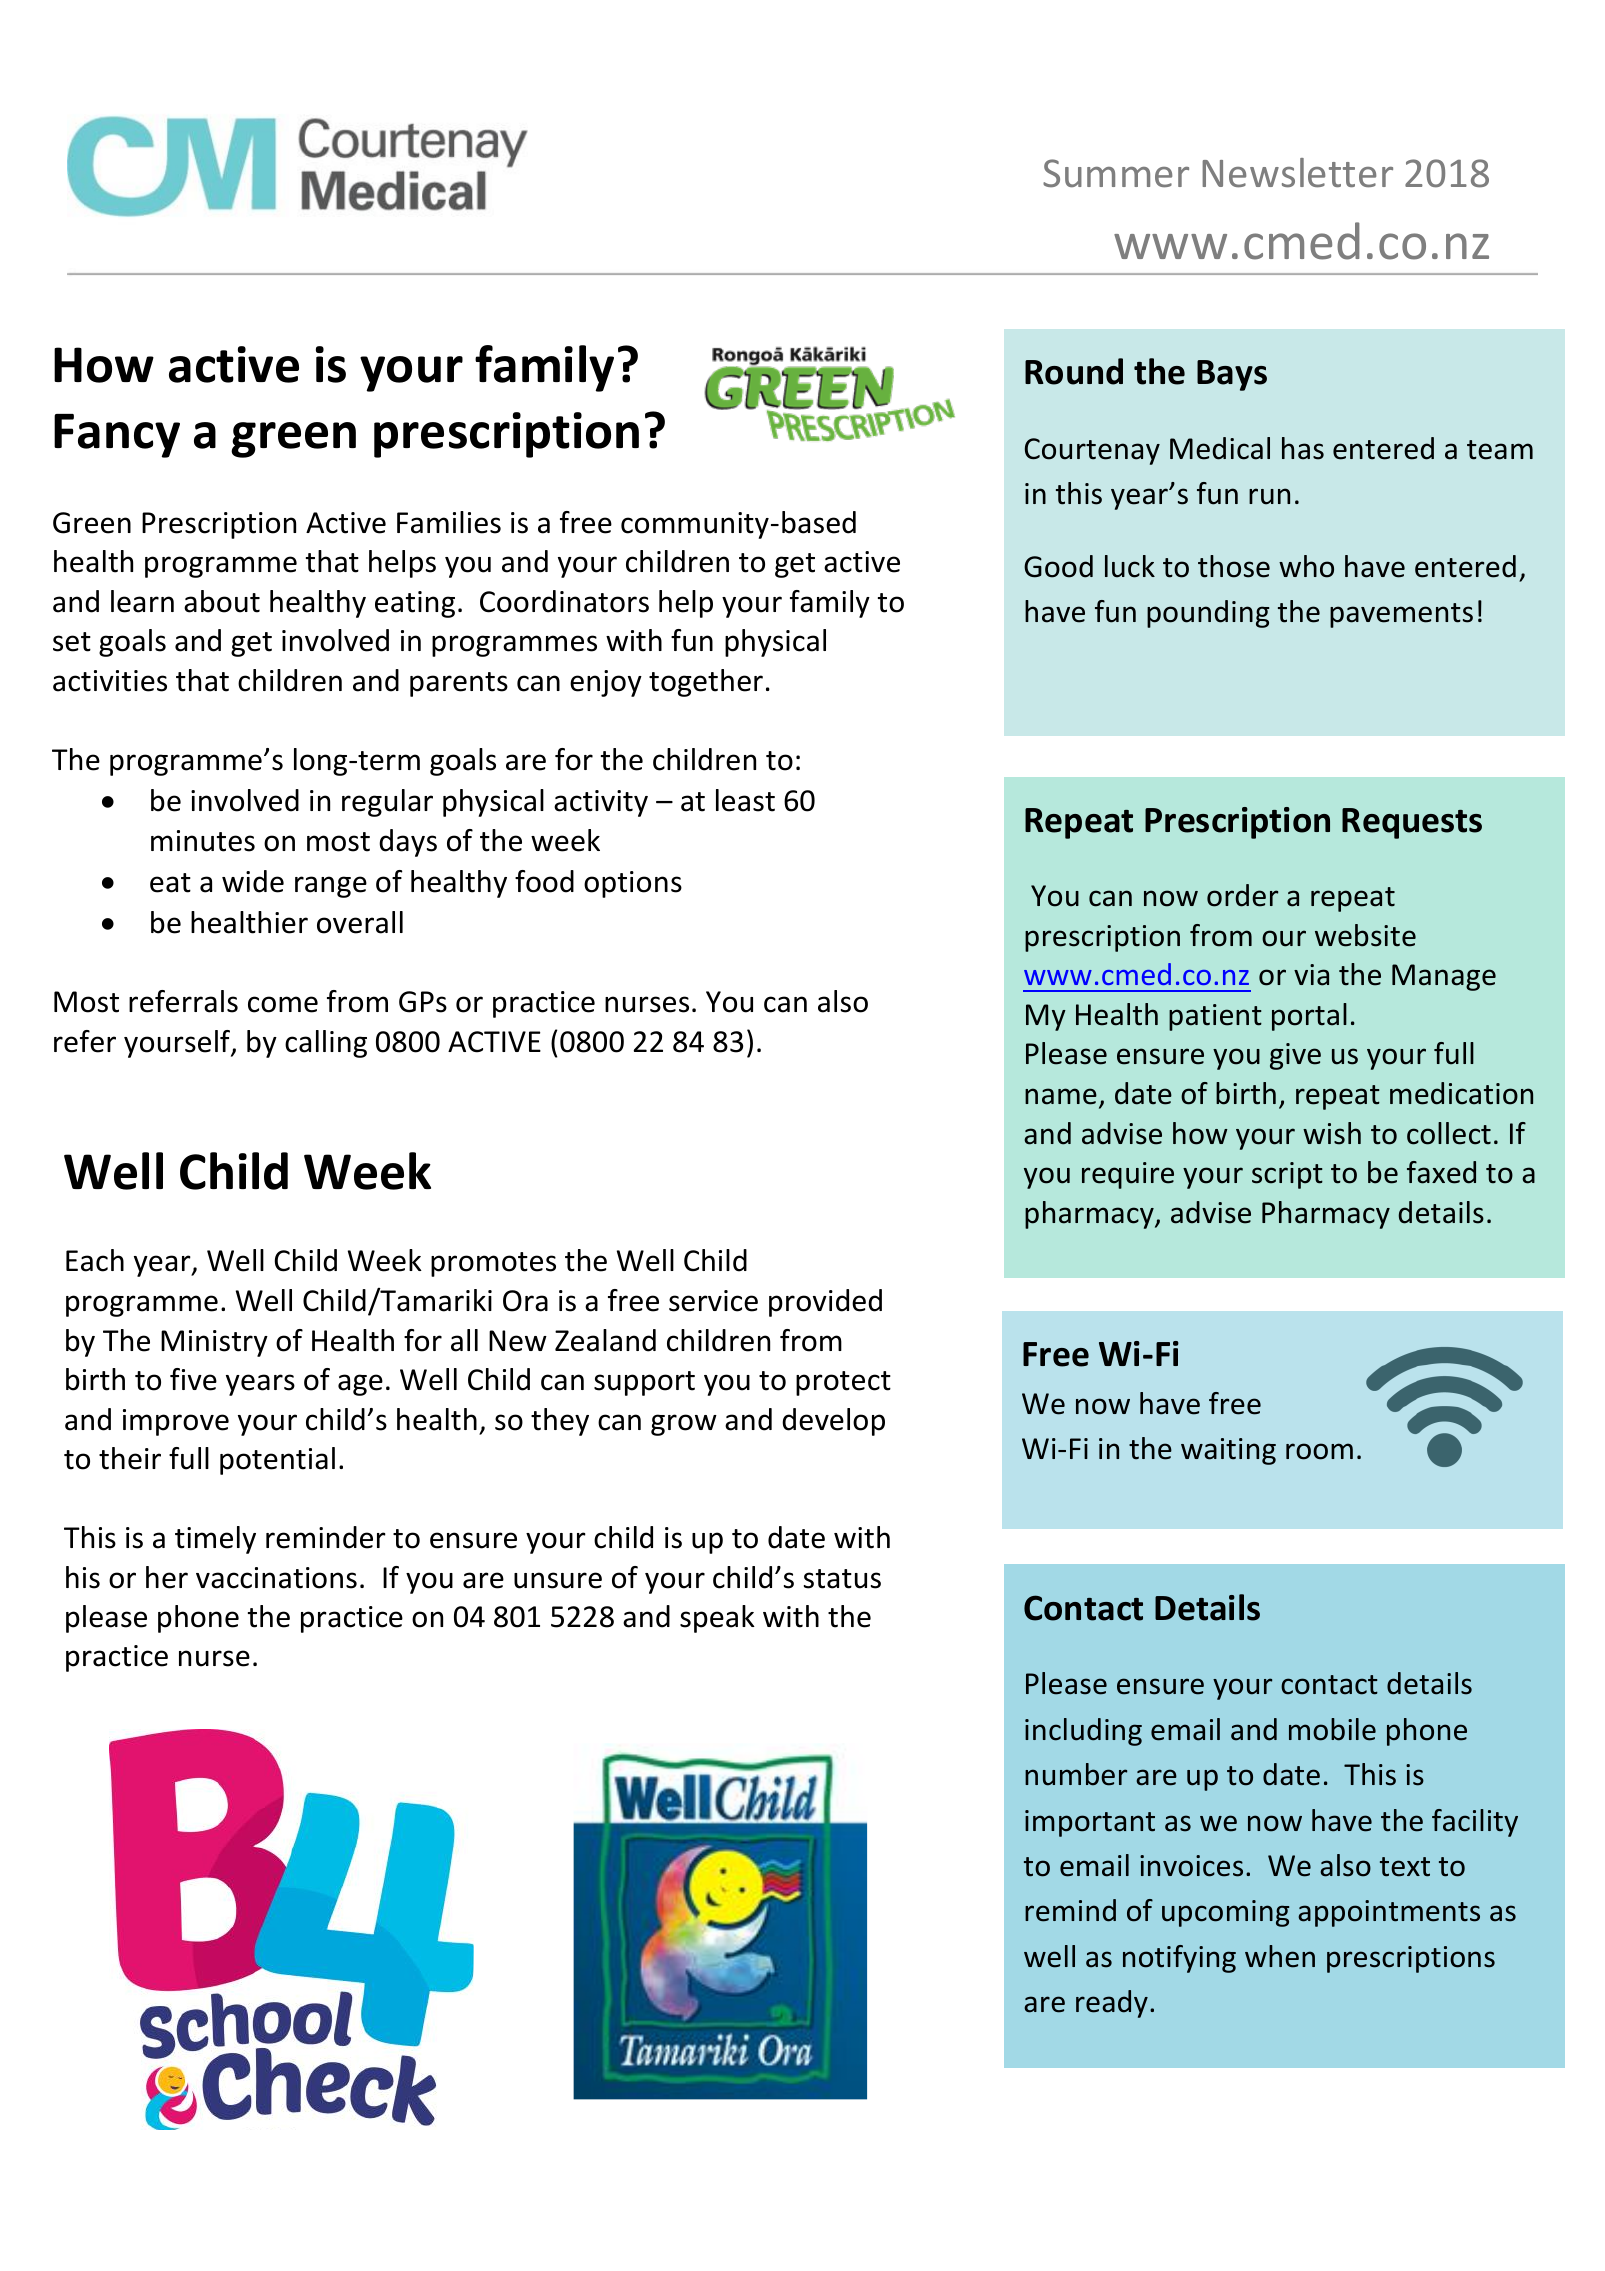 Image resolution: width=1605 pixels, height=2271 pixels. Describe the element at coordinates (193, 1379) in the image. I see `five` at that location.
